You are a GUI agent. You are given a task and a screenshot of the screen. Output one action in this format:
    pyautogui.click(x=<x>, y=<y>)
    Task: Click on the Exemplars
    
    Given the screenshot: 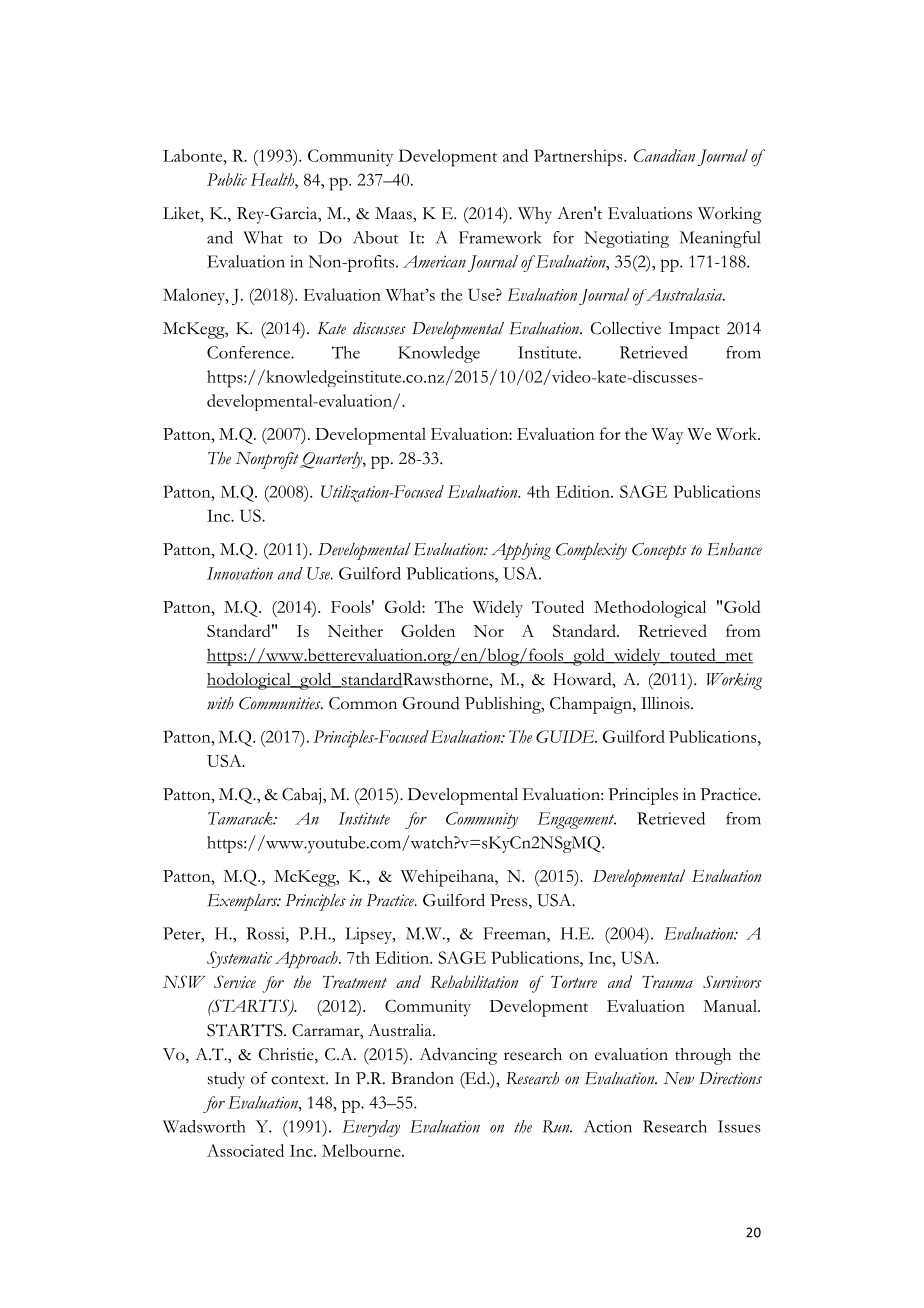 What is the action you would take?
    pyautogui.click(x=244, y=902)
